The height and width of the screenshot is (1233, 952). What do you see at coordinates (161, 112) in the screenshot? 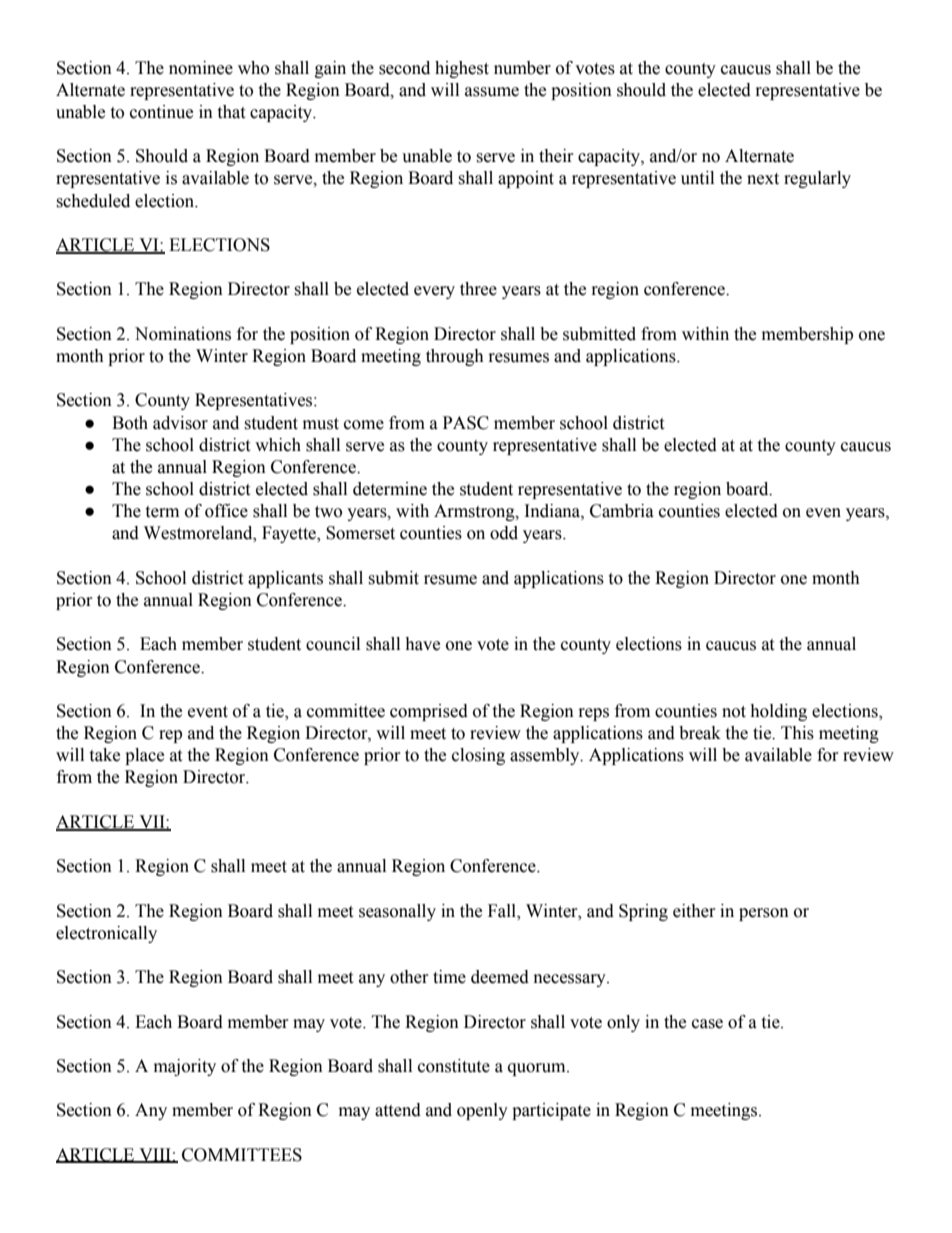
I see `continue` at bounding box center [161, 112].
